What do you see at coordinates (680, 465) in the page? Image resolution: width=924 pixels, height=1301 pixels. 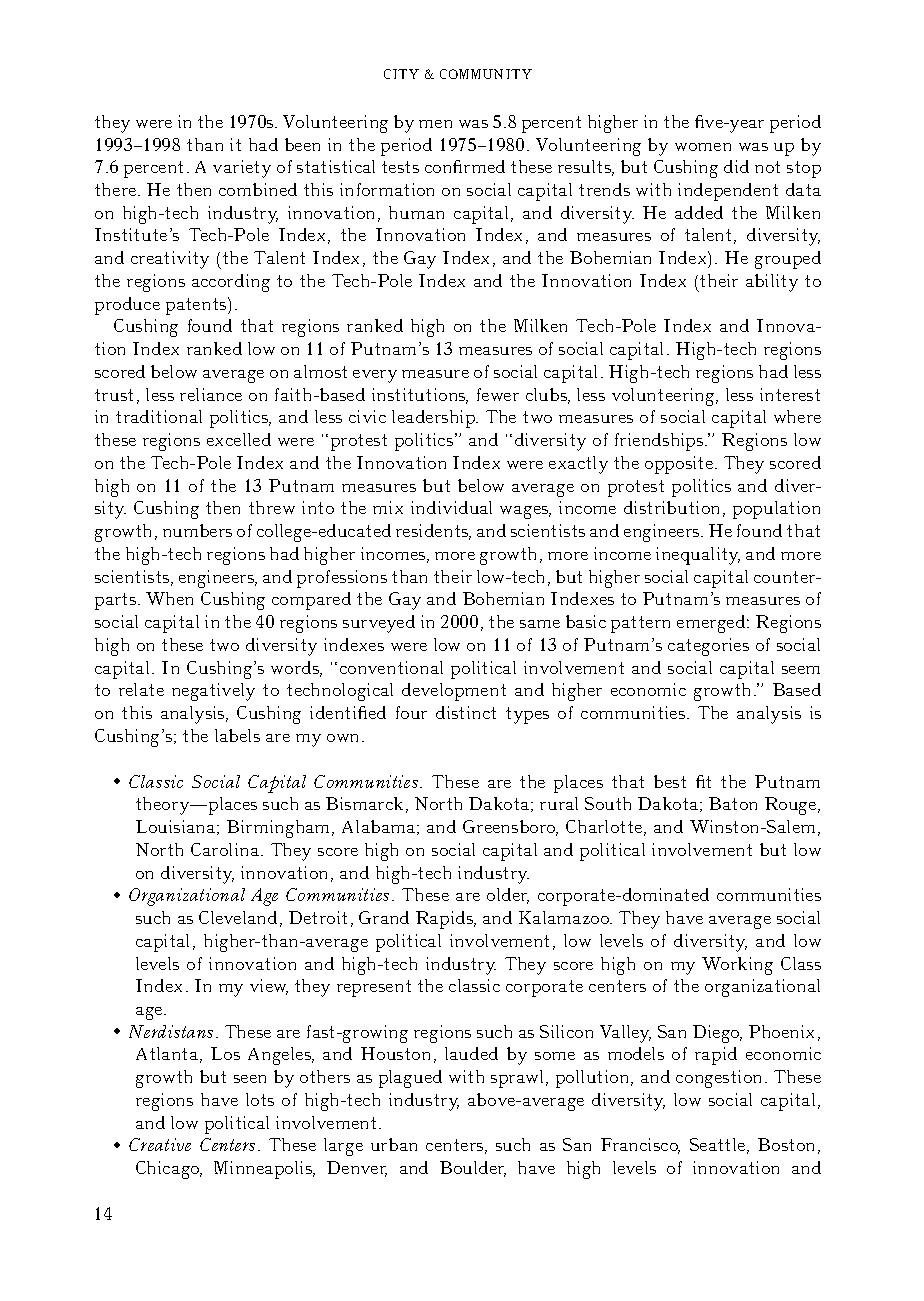 I see `opposite` at bounding box center [680, 465].
